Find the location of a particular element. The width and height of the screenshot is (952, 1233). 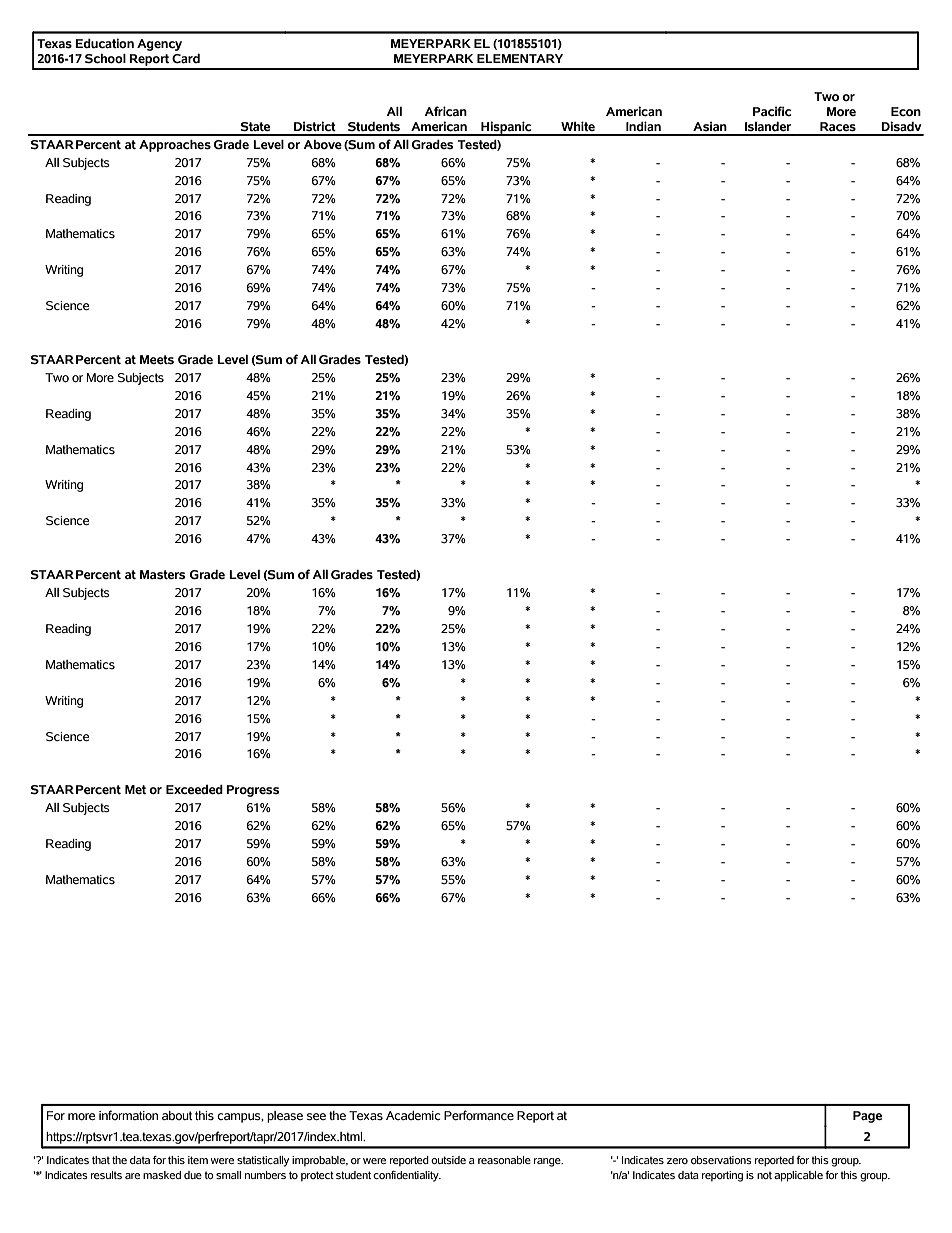

Meets is located at coordinates (157, 360).
